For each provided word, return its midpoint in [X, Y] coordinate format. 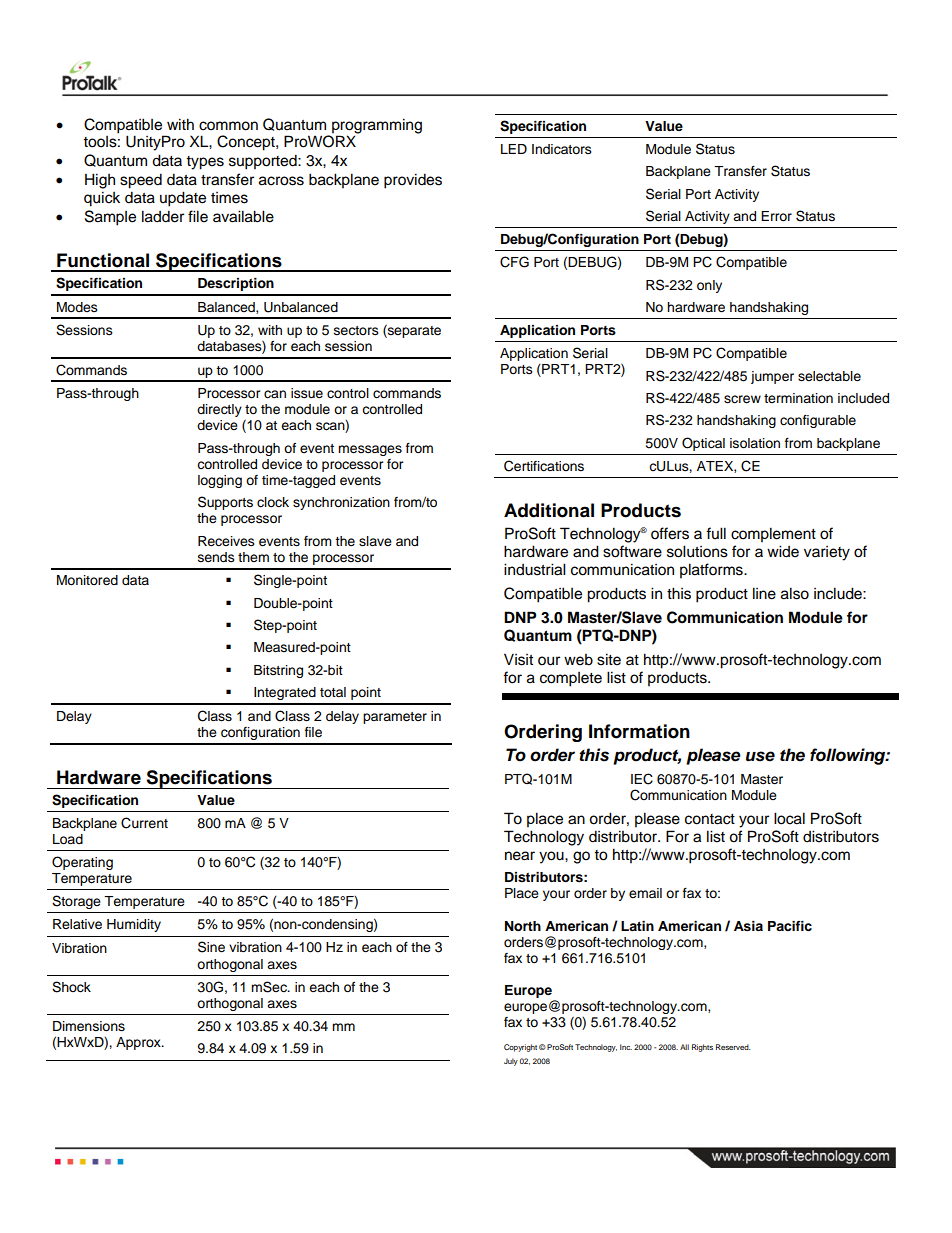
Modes [77, 307]
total [333, 692]
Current [144, 823]
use [760, 756]
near [520, 856]
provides [413, 181]
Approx [139, 1043]
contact [710, 819]
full [716, 533]
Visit [518, 659]
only [709, 286]
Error [776, 216]
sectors [356, 330]
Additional [549, 510]
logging [220, 481]
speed [141, 181]
